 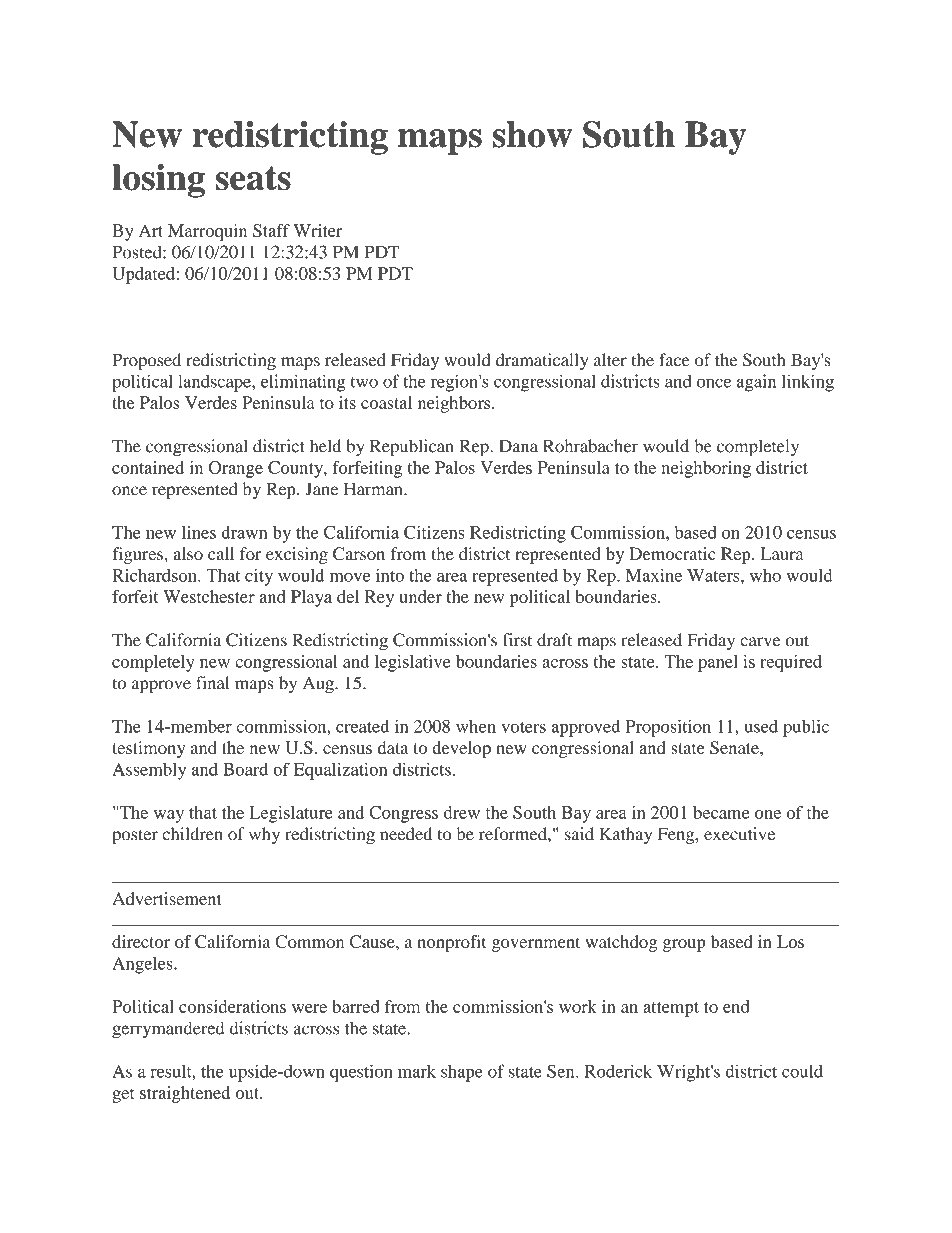 I want to click on under, so click(x=420, y=596).
